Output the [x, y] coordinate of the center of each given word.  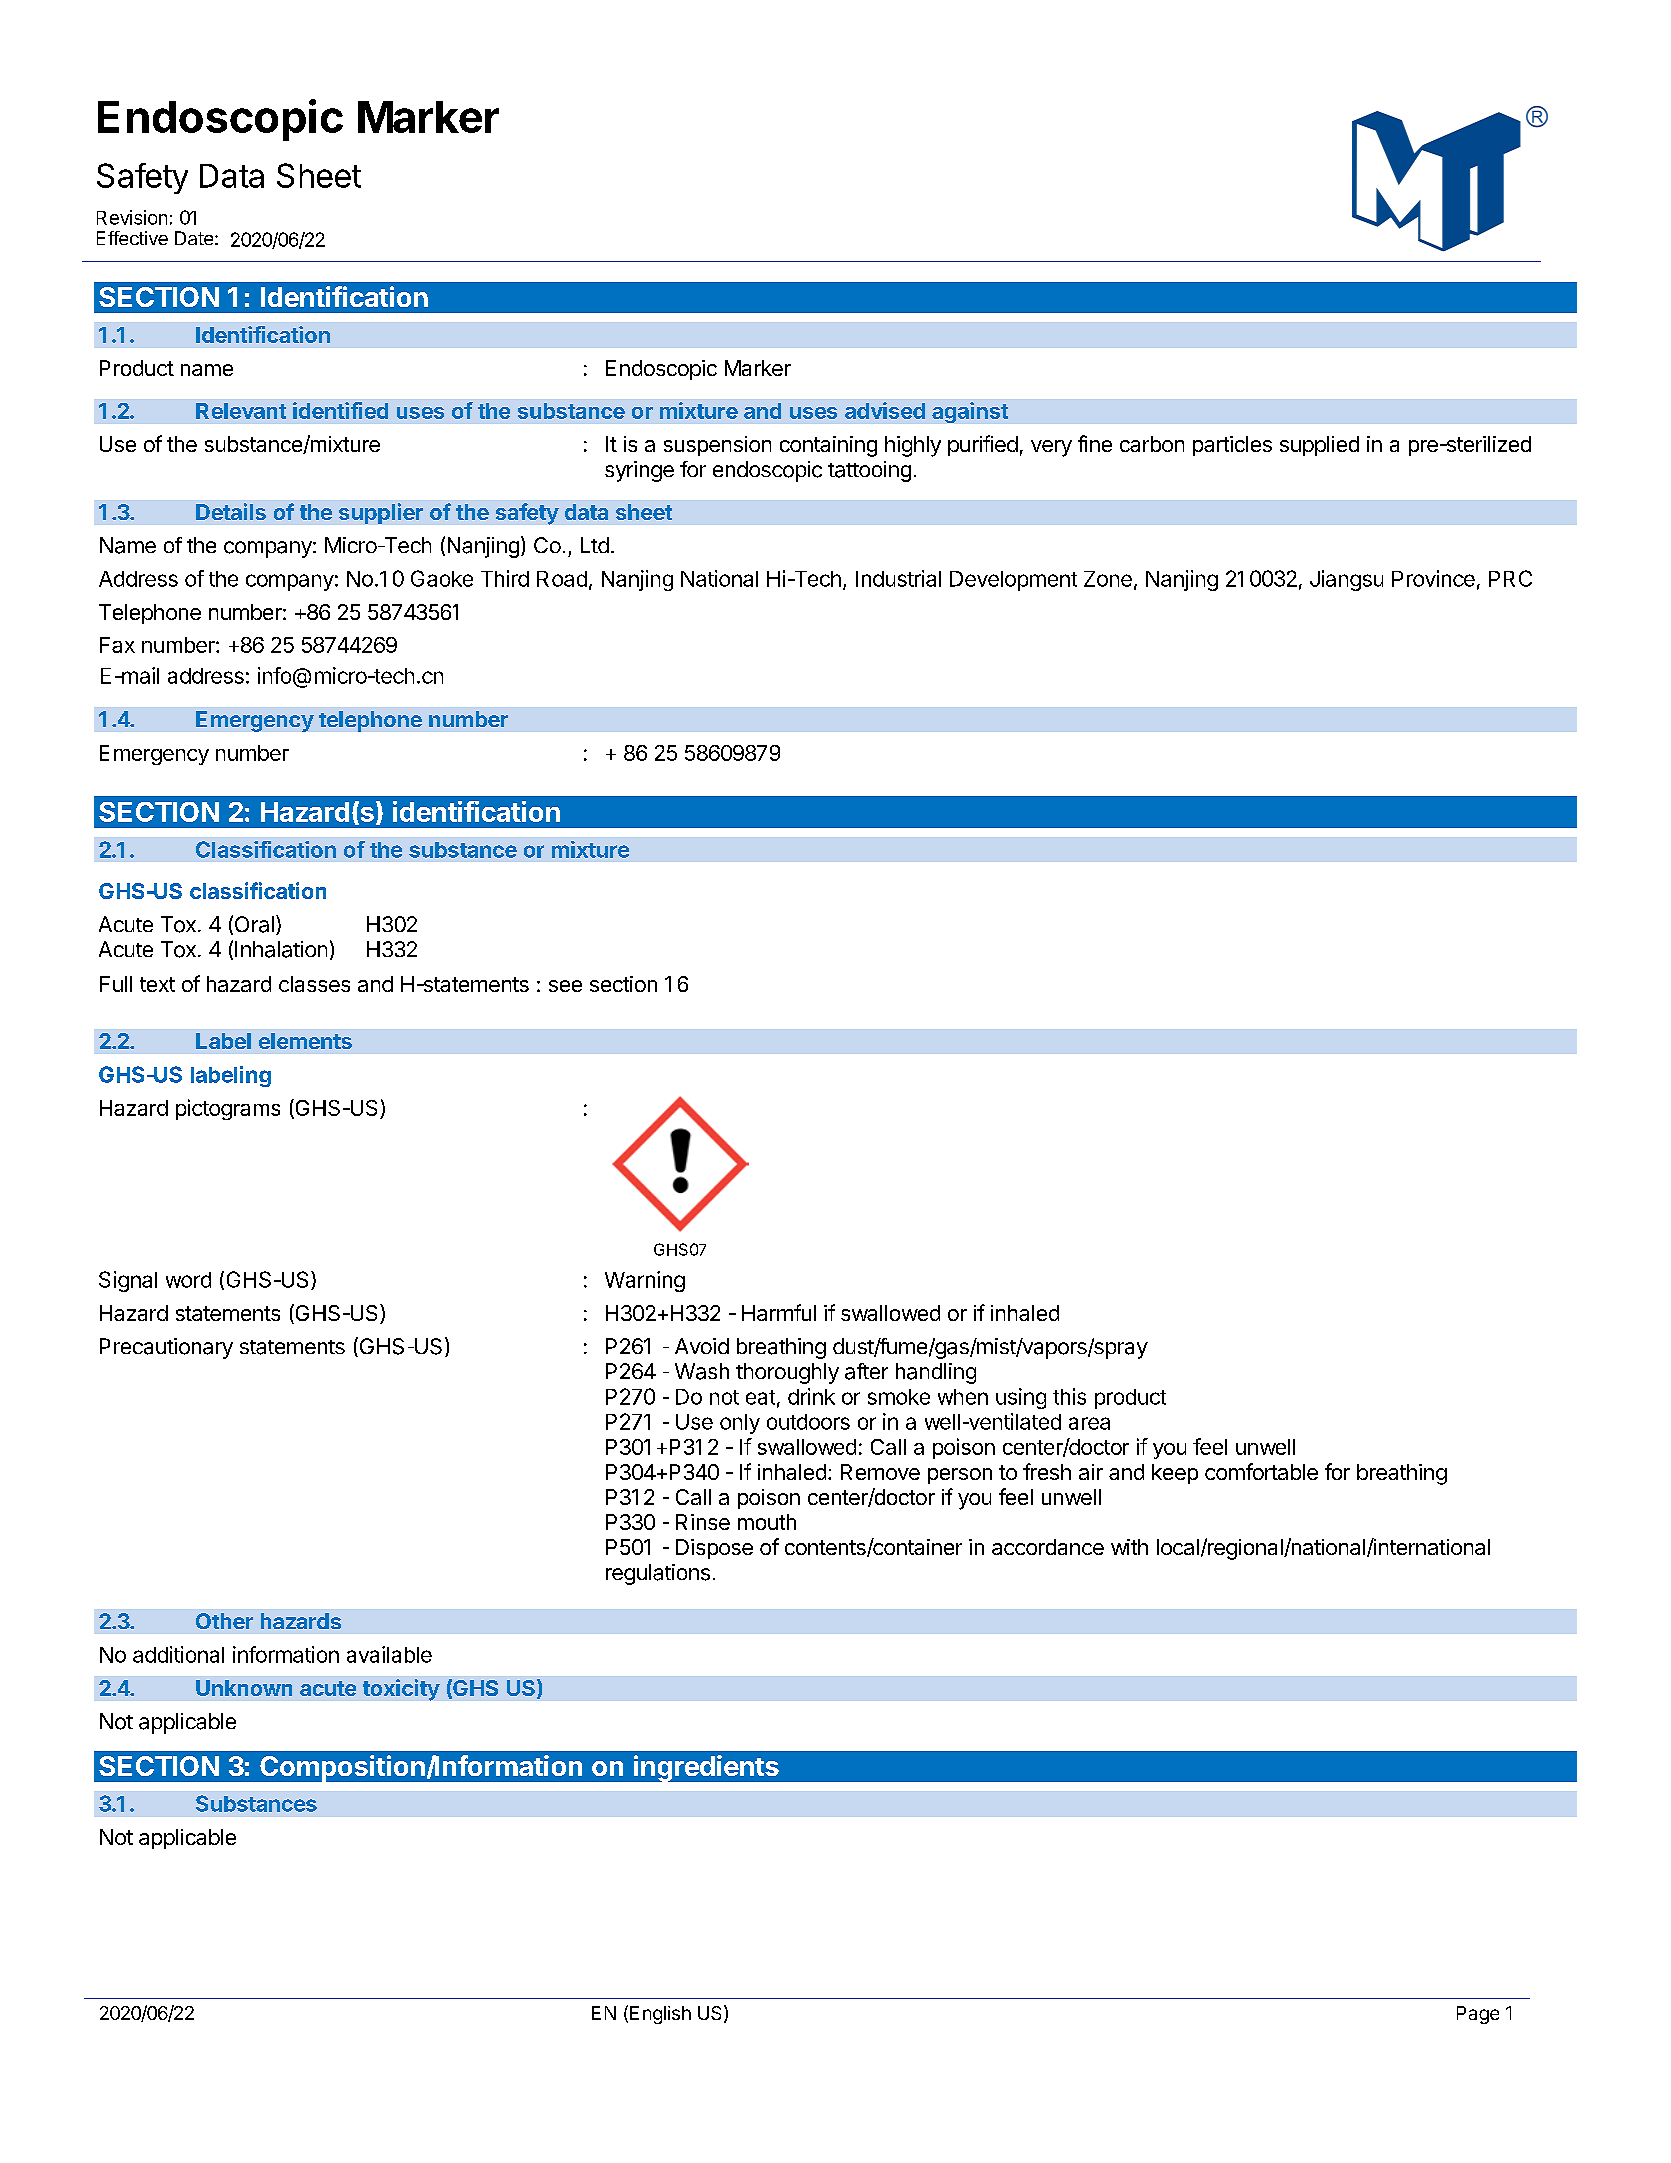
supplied [1319, 446]
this [1069, 1396]
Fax [117, 645]
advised [885, 410]
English [660, 2015]
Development [1013, 581]
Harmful [779, 1312]
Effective [132, 238]
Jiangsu [1346, 580]
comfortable [1261, 1471]
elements [305, 1041]
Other [224, 1621]
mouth [767, 1522]
